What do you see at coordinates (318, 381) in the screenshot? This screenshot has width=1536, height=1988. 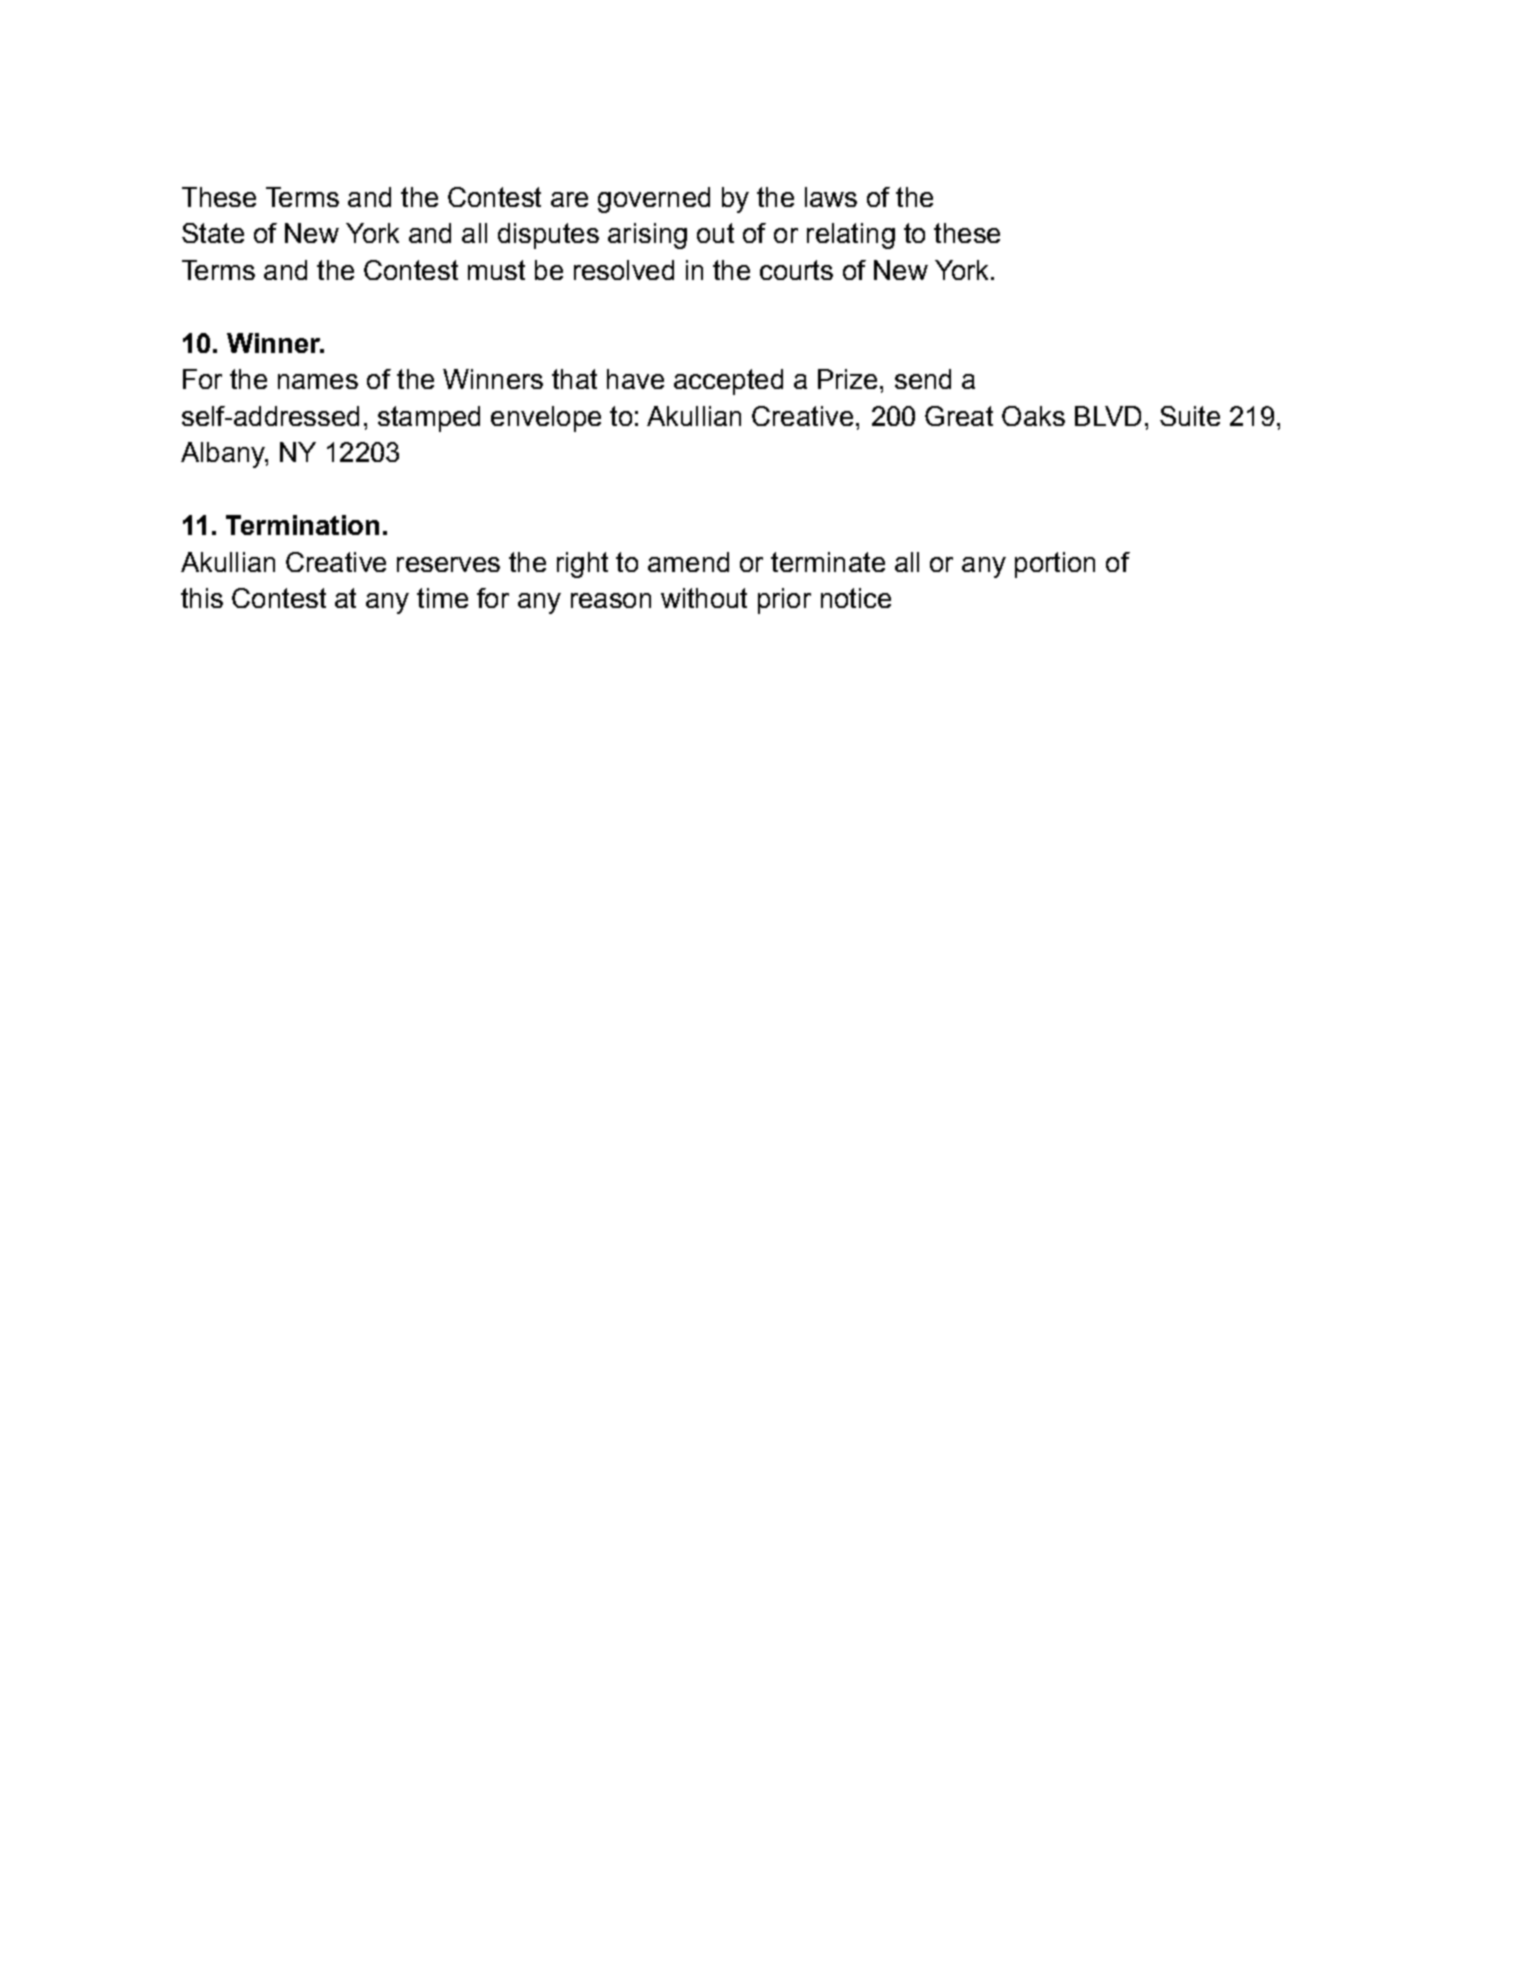 I see `names` at bounding box center [318, 381].
